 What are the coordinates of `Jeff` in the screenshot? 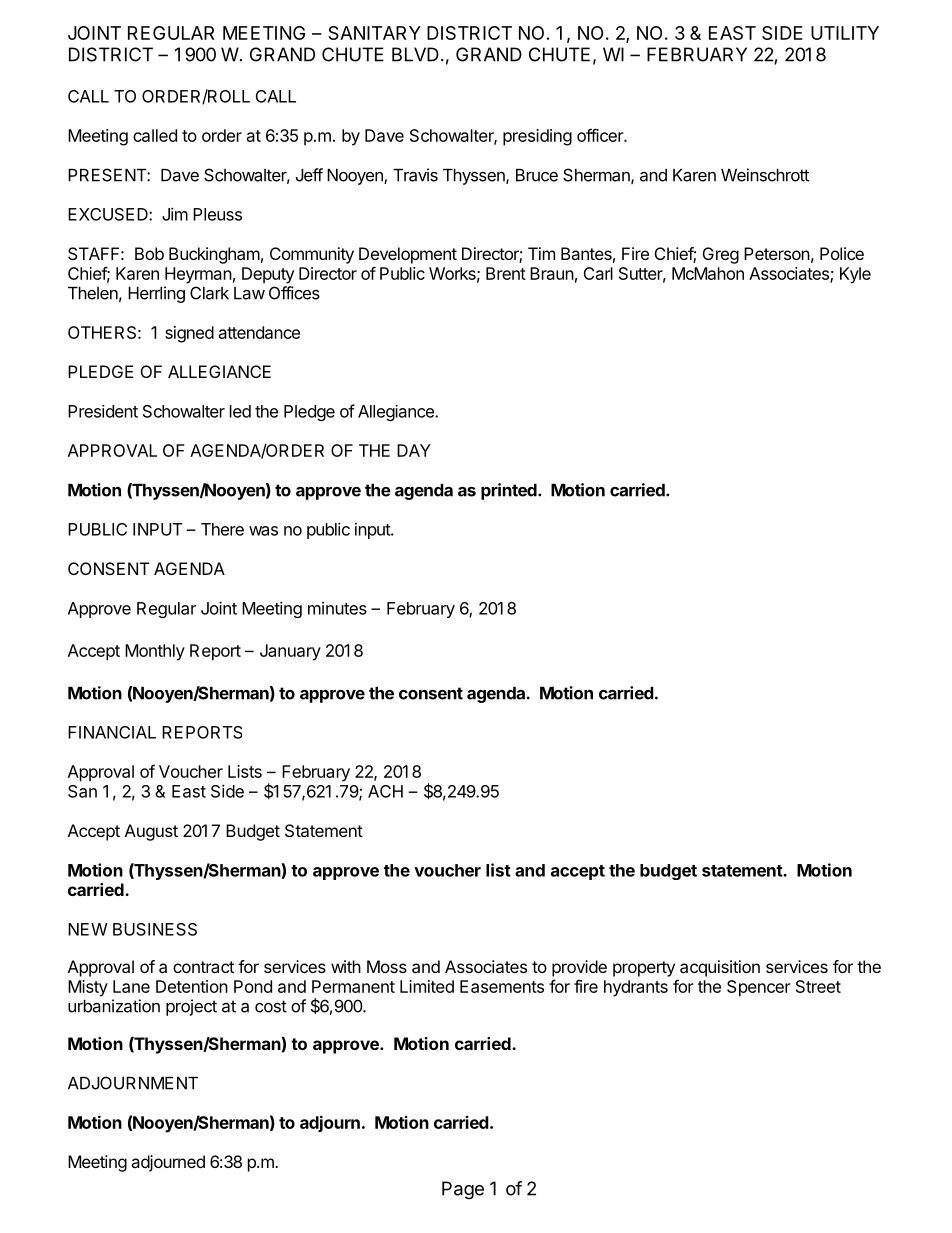 It's located at (309, 175).
